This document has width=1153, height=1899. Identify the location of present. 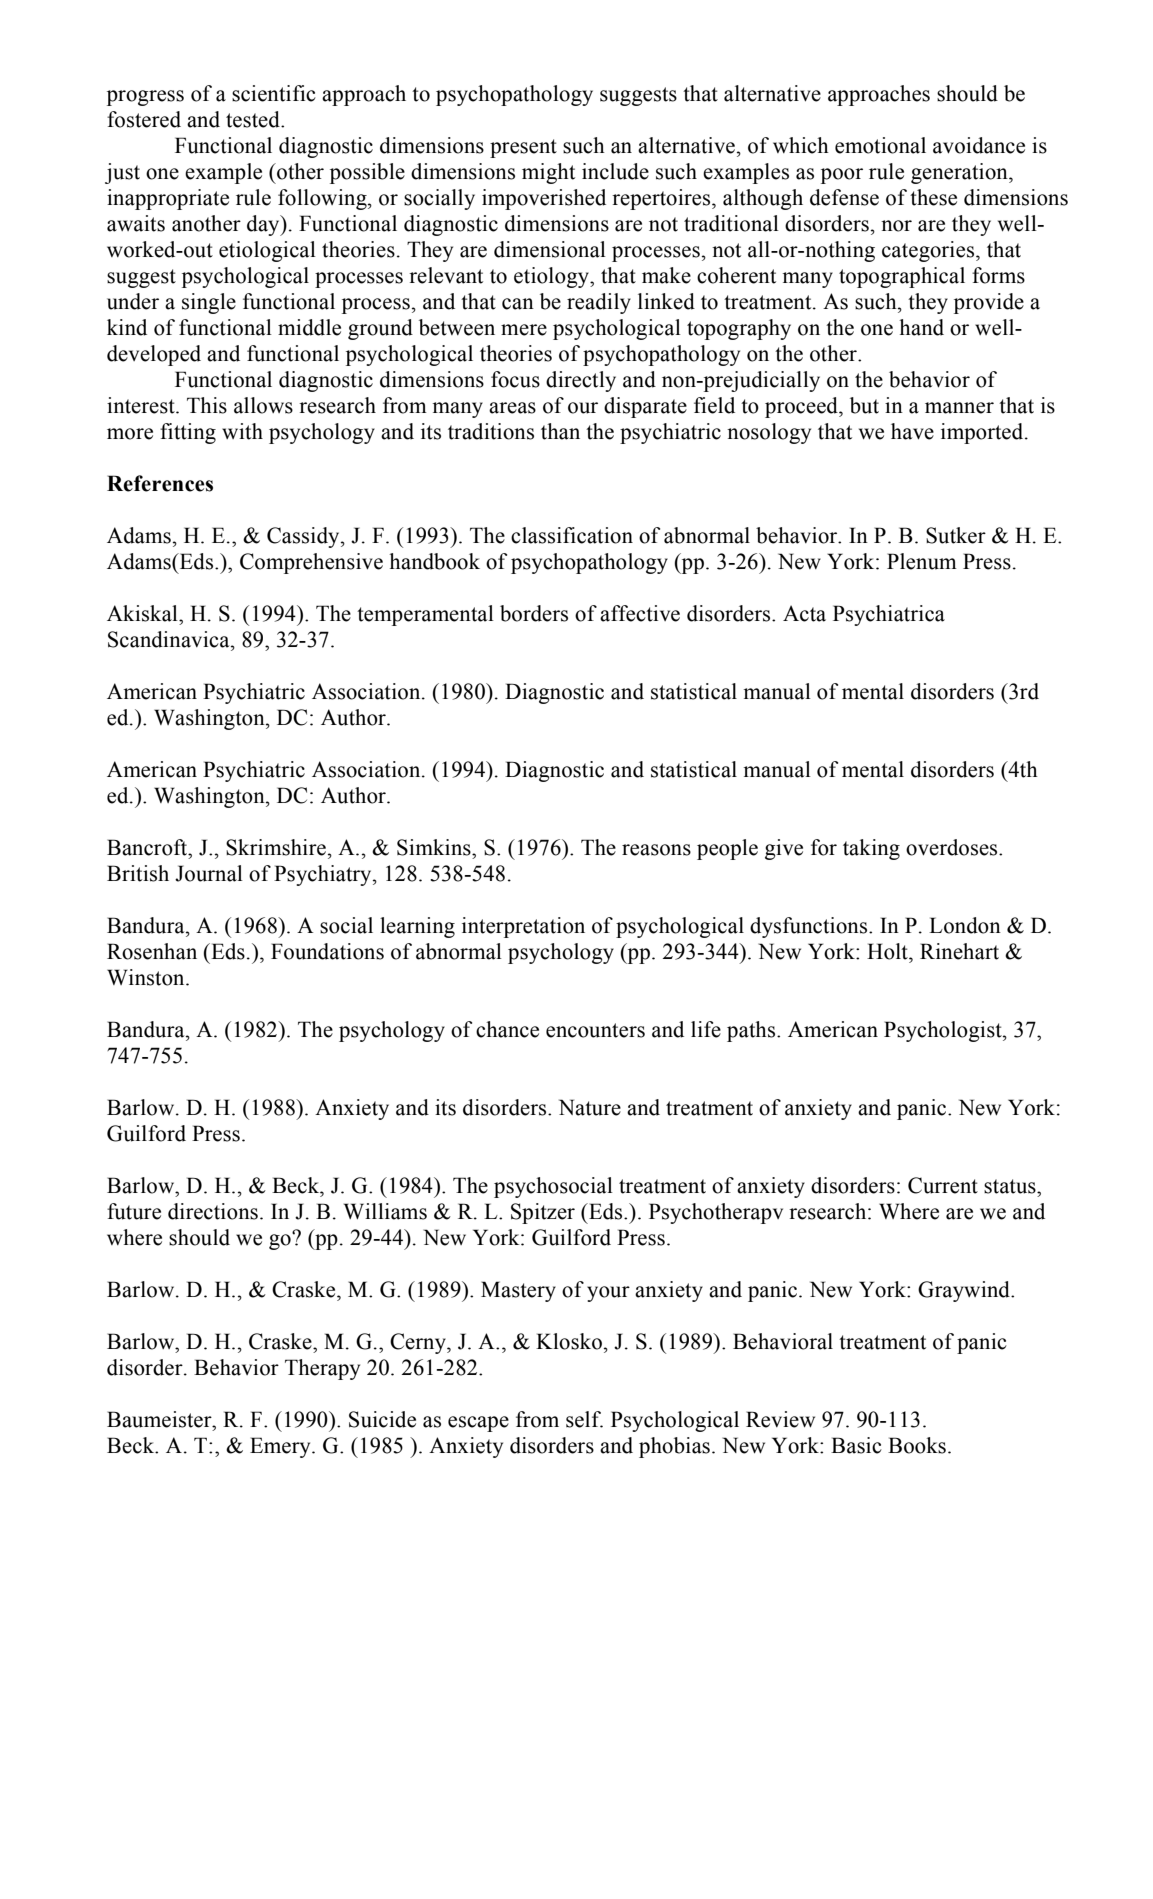
(523, 148).
